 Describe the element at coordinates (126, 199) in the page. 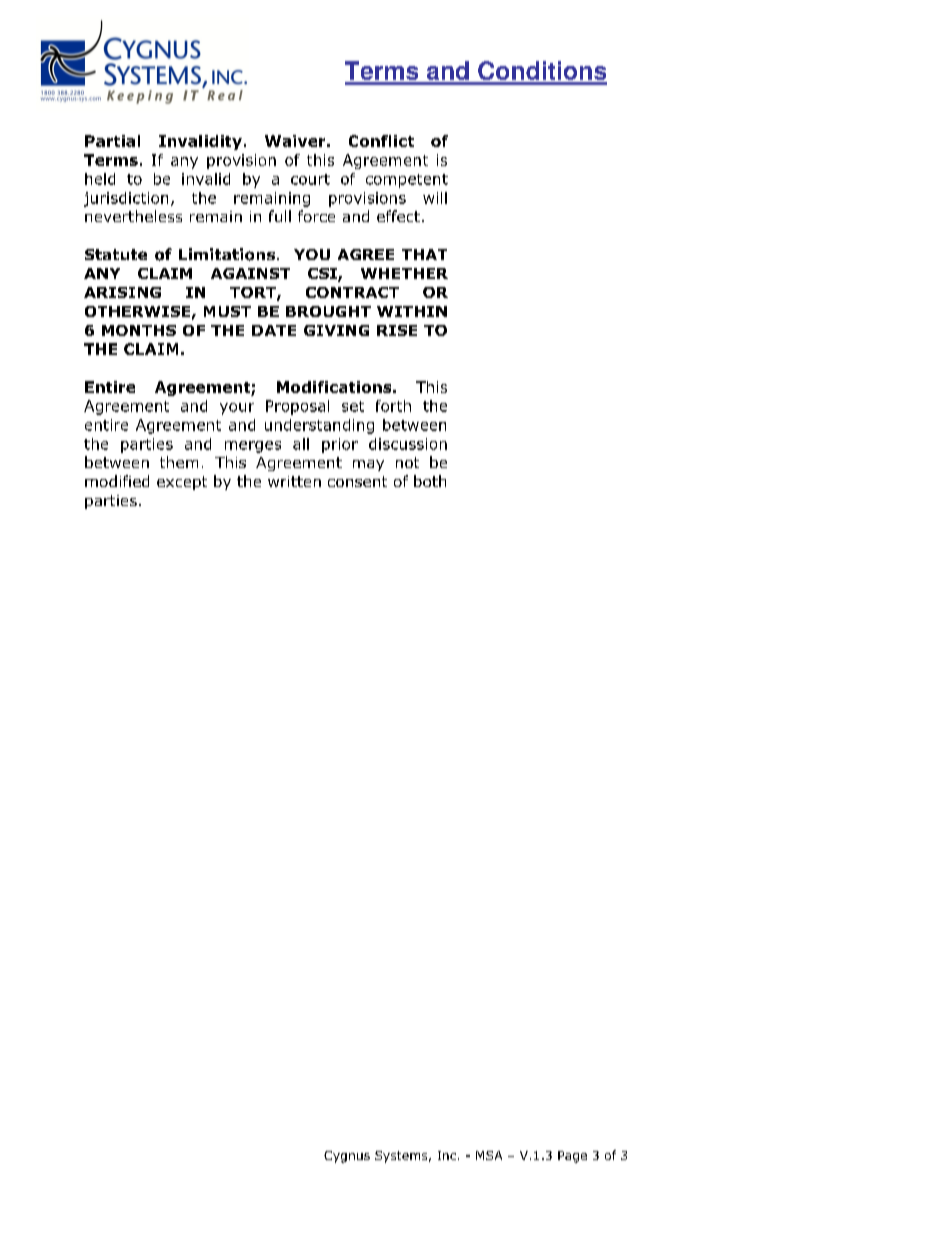

I see `jurisdiction` at that location.
